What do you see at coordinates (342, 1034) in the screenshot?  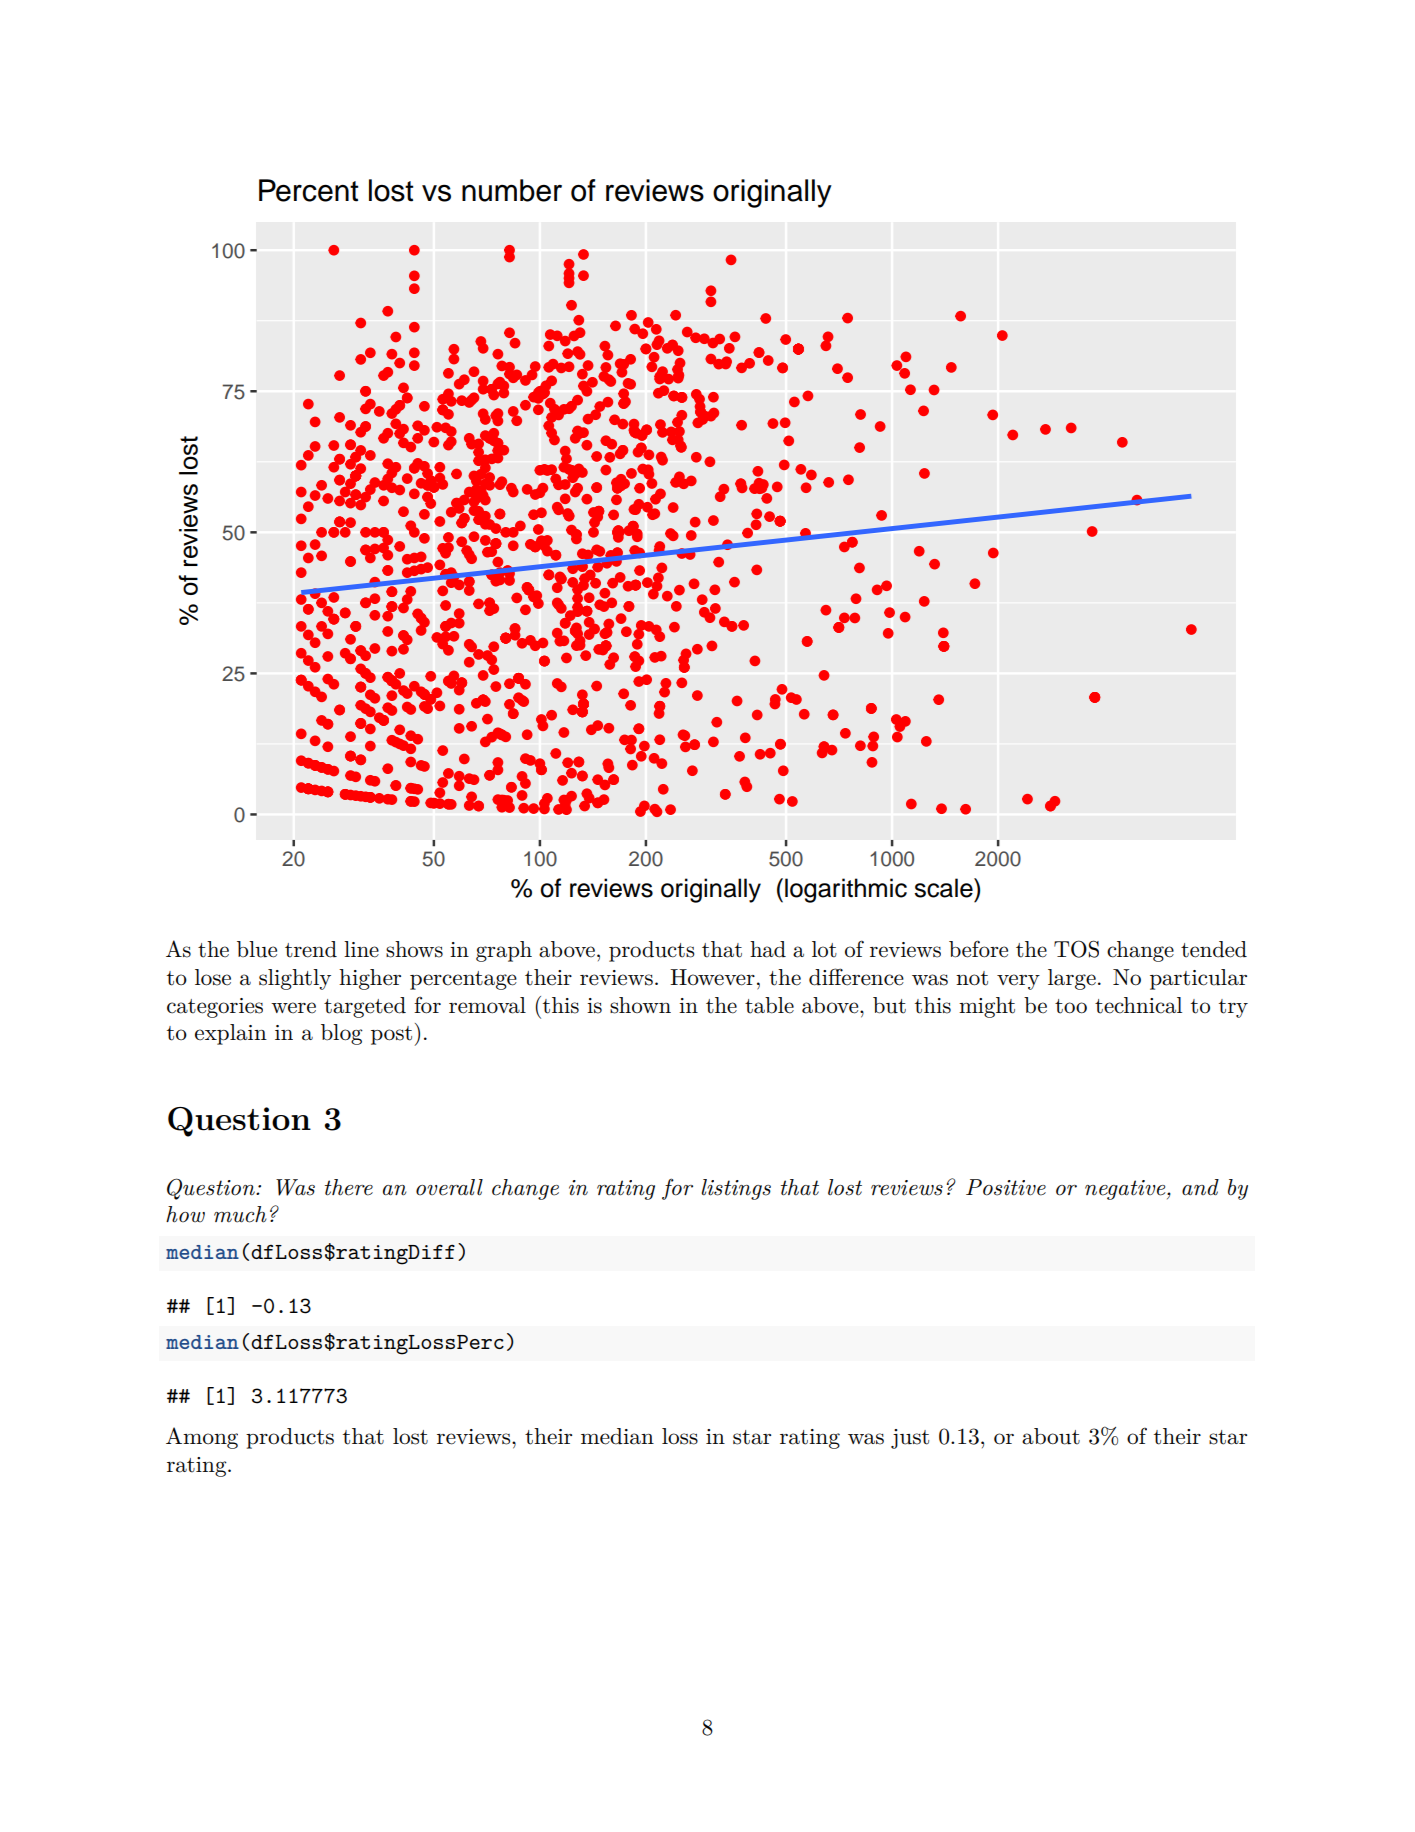 I see `blog` at bounding box center [342, 1034].
